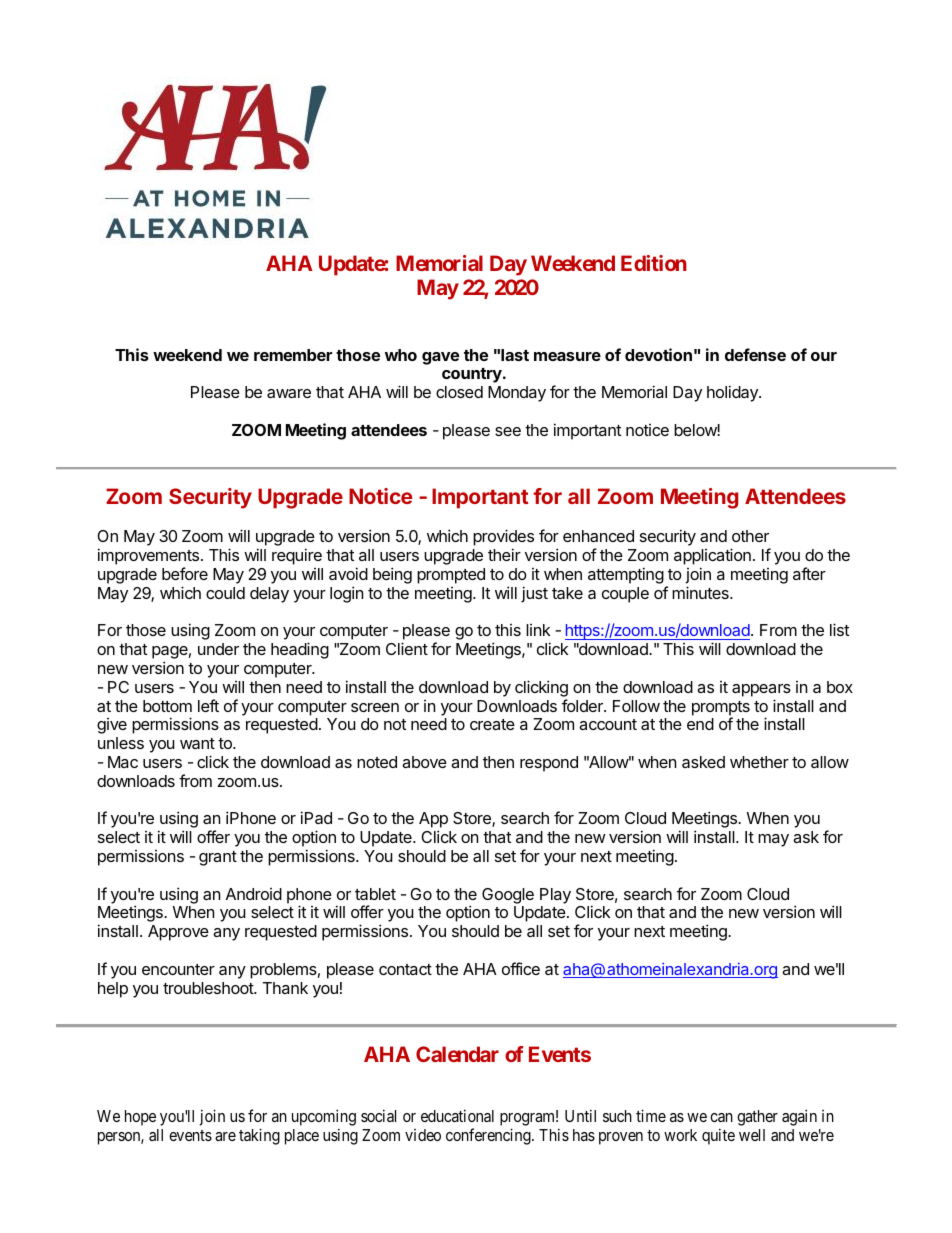  What do you see at coordinates (457, 1115) in the document?
I see `educational` at bounding box center [457, 1115].
